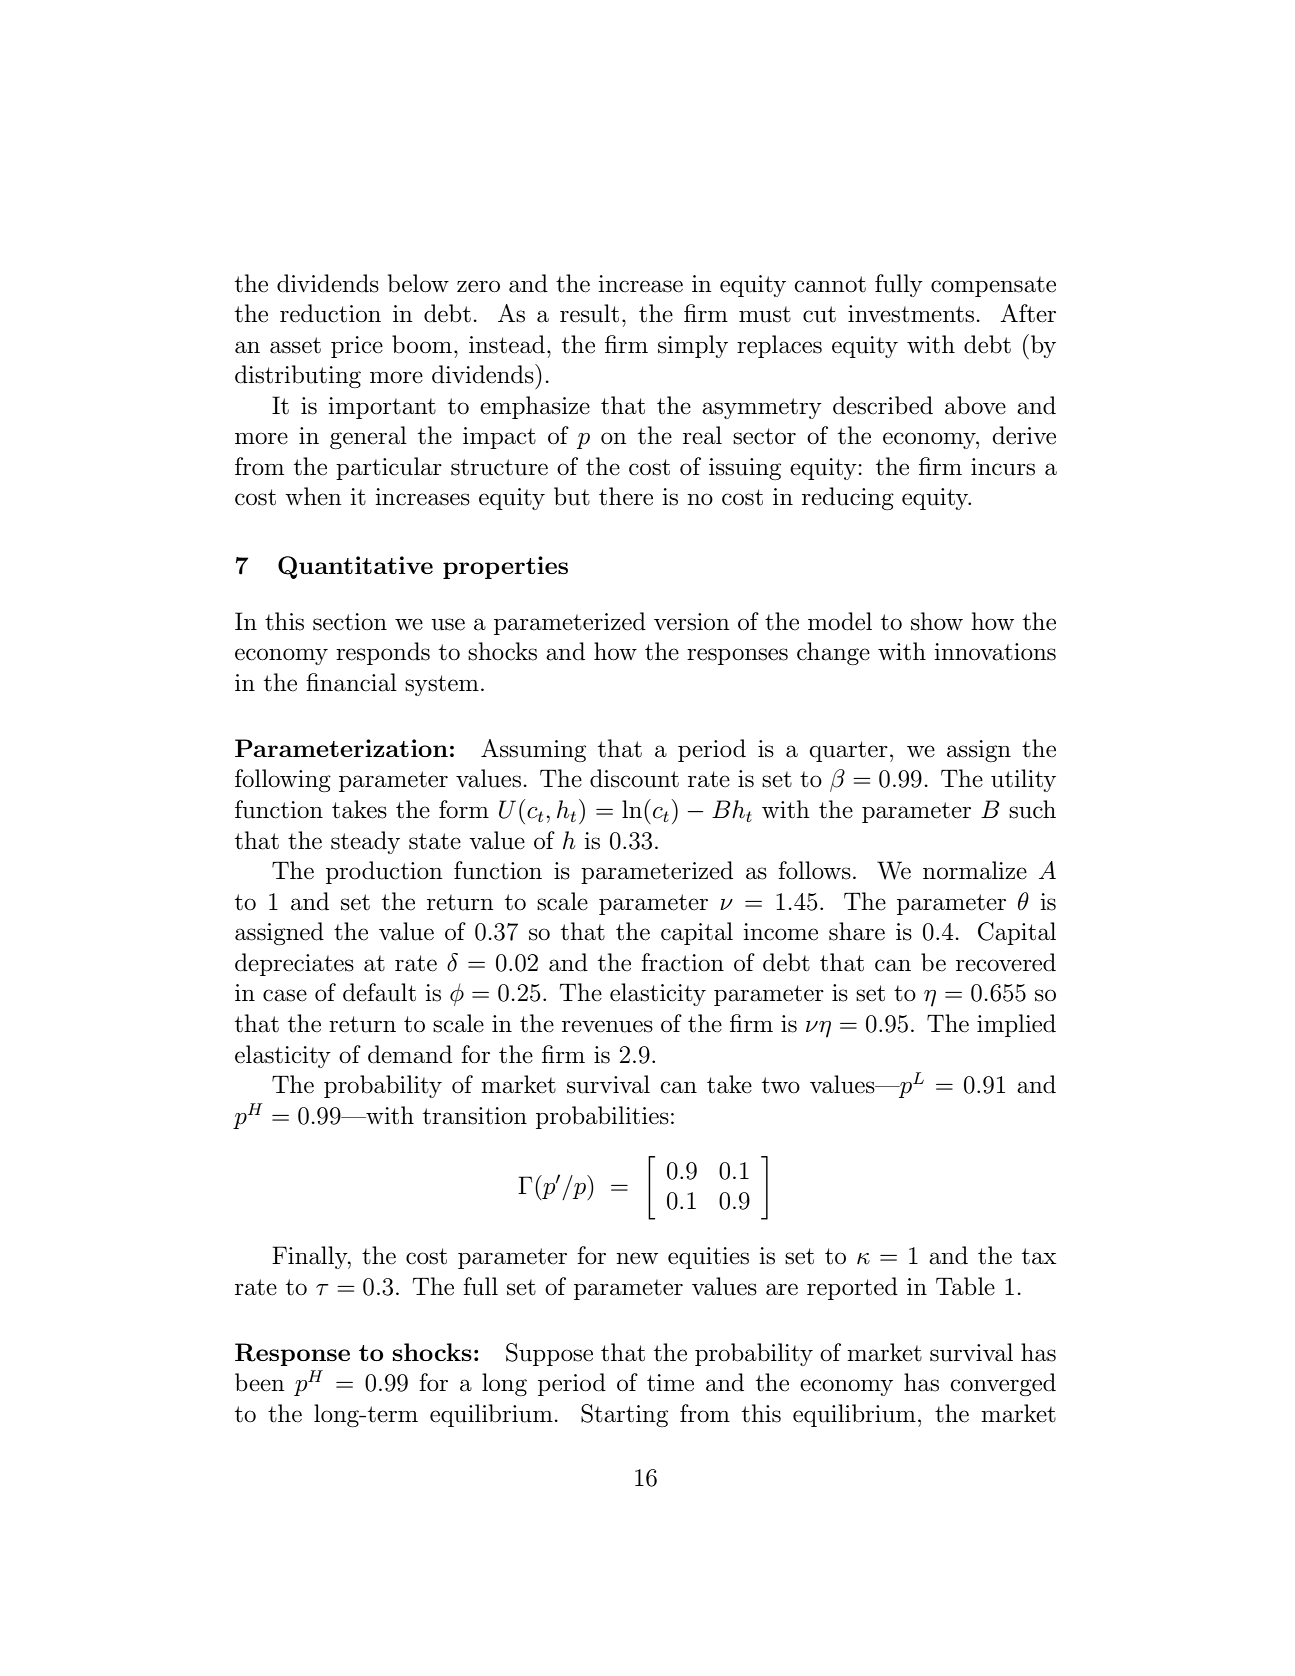 The image size is (1295, 1676). I want to click on there, so click(626, 496).
